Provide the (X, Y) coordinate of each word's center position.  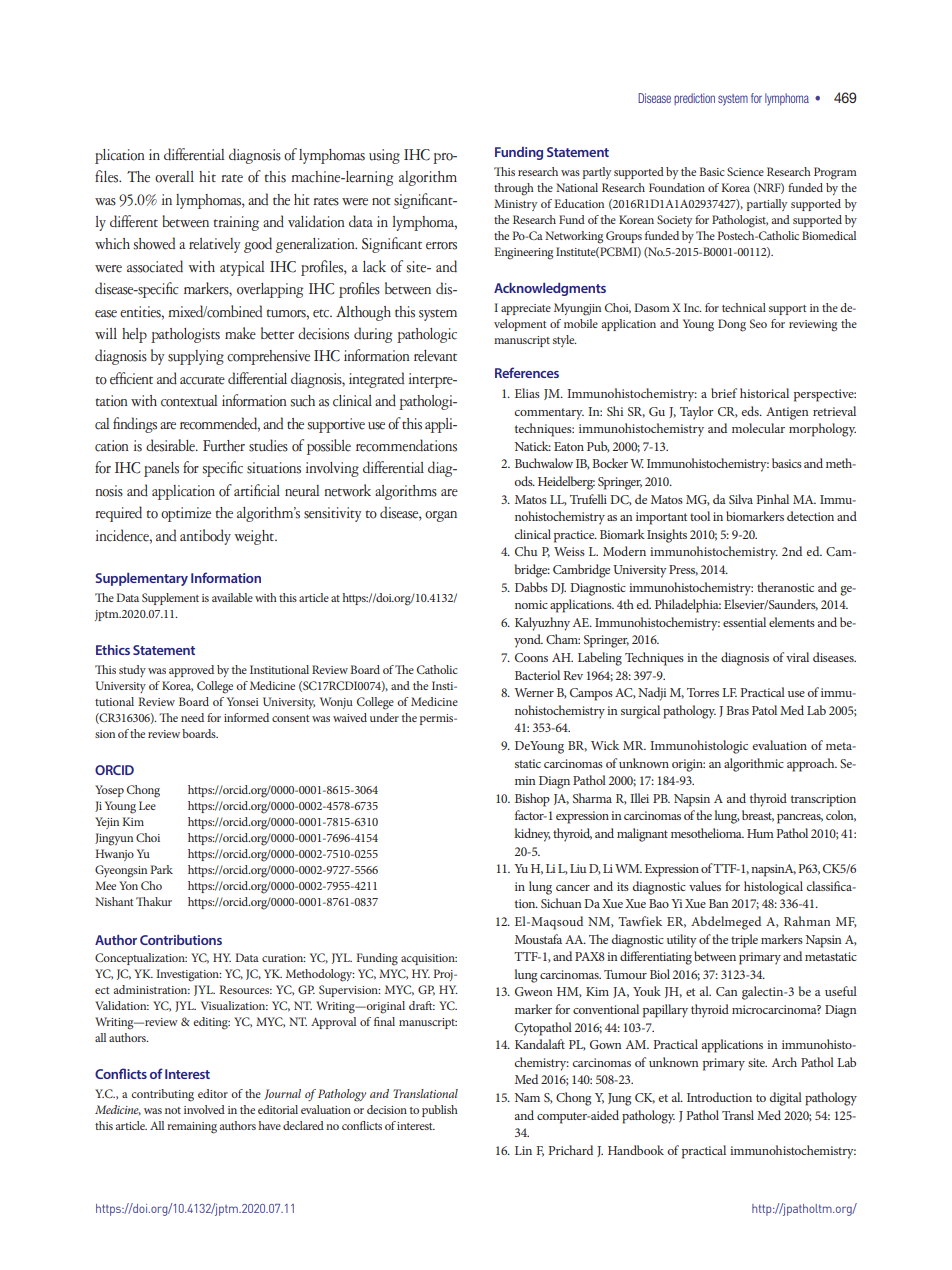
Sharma (592, 798)
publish (440, 1111)
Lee (147, 805)
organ (441, 516)
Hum (760, 833)
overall (174, 177)
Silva (741, 499)
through (514, 189)
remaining (192, 1128)
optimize (186, 514)
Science (745, 171)
